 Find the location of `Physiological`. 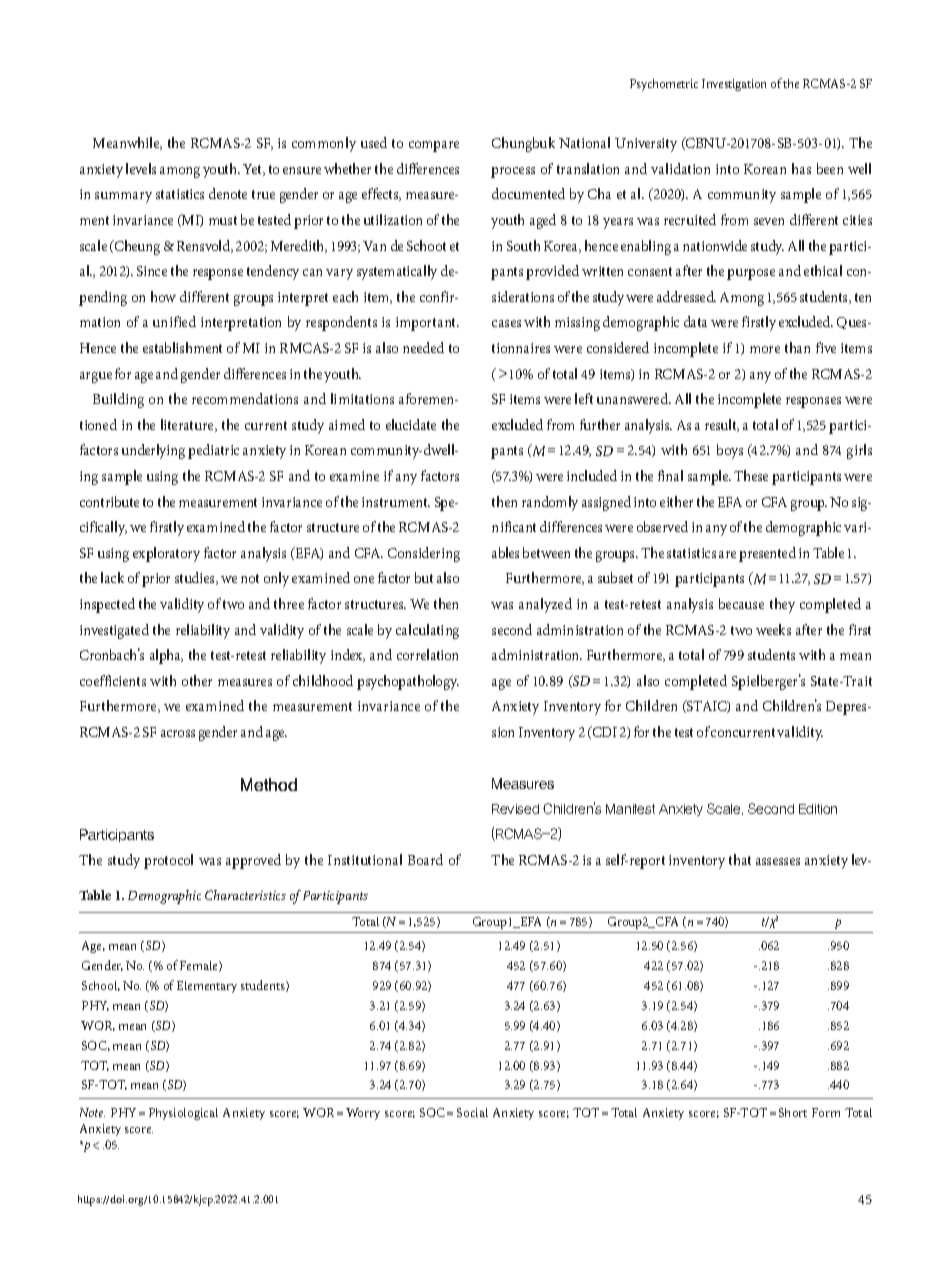

Physiological is located at coordinates (183, 1114).
